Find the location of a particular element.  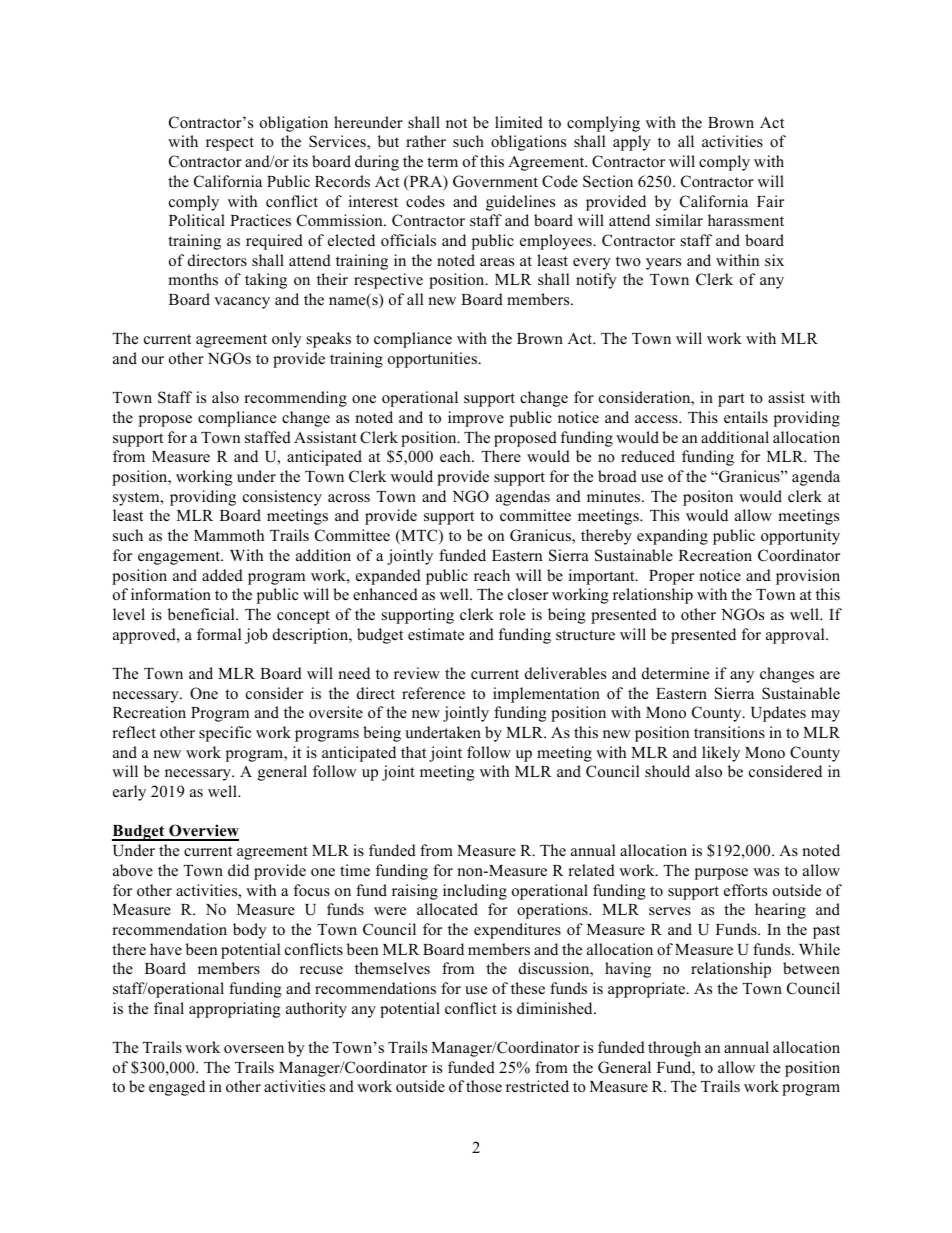

overseen is located at coordinates (254, 1049).
